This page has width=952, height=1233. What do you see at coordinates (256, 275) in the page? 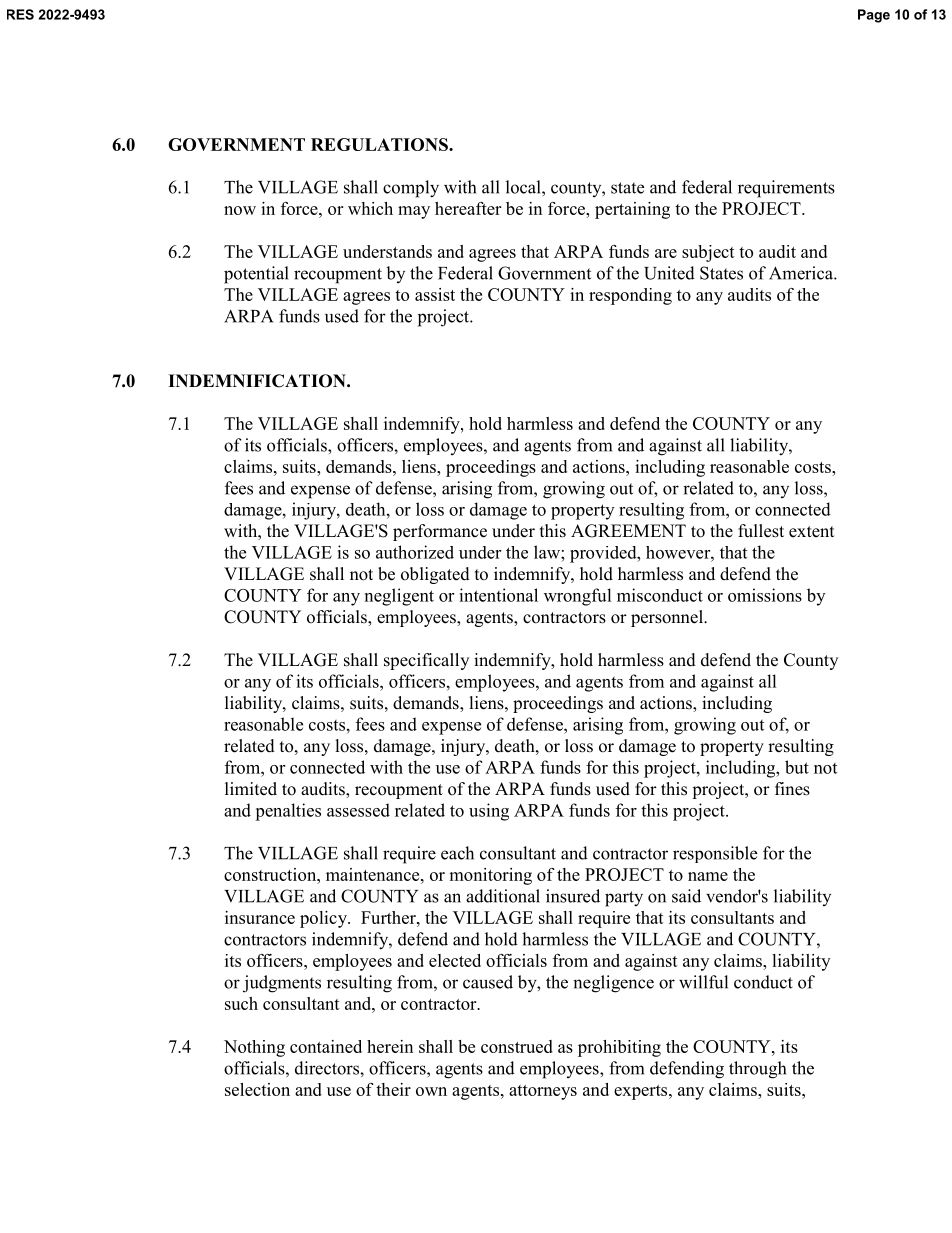
I see `potential` at bounding box center [256, 275].
